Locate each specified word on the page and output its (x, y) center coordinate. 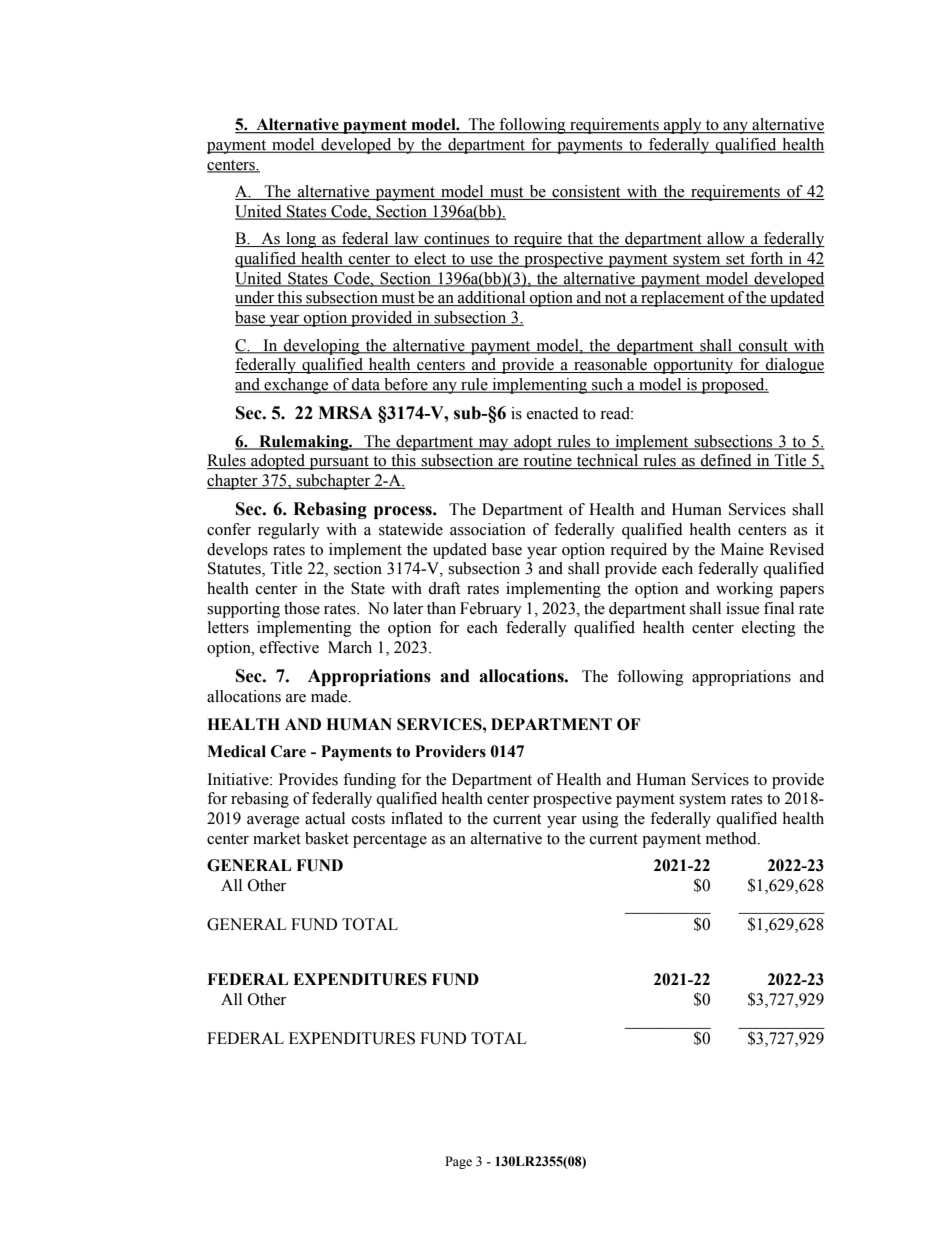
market (277, 838)
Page (458, 1162)
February (491, 610)
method (732, 838)
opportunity (694, 366)
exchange (296, 386)
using (600, 820)
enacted (553, 413)
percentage (390, 841)
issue (742, 608)
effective (289, 647)
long (301, 240)
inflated (417, 818)
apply (683, 126)
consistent (586, 192)
